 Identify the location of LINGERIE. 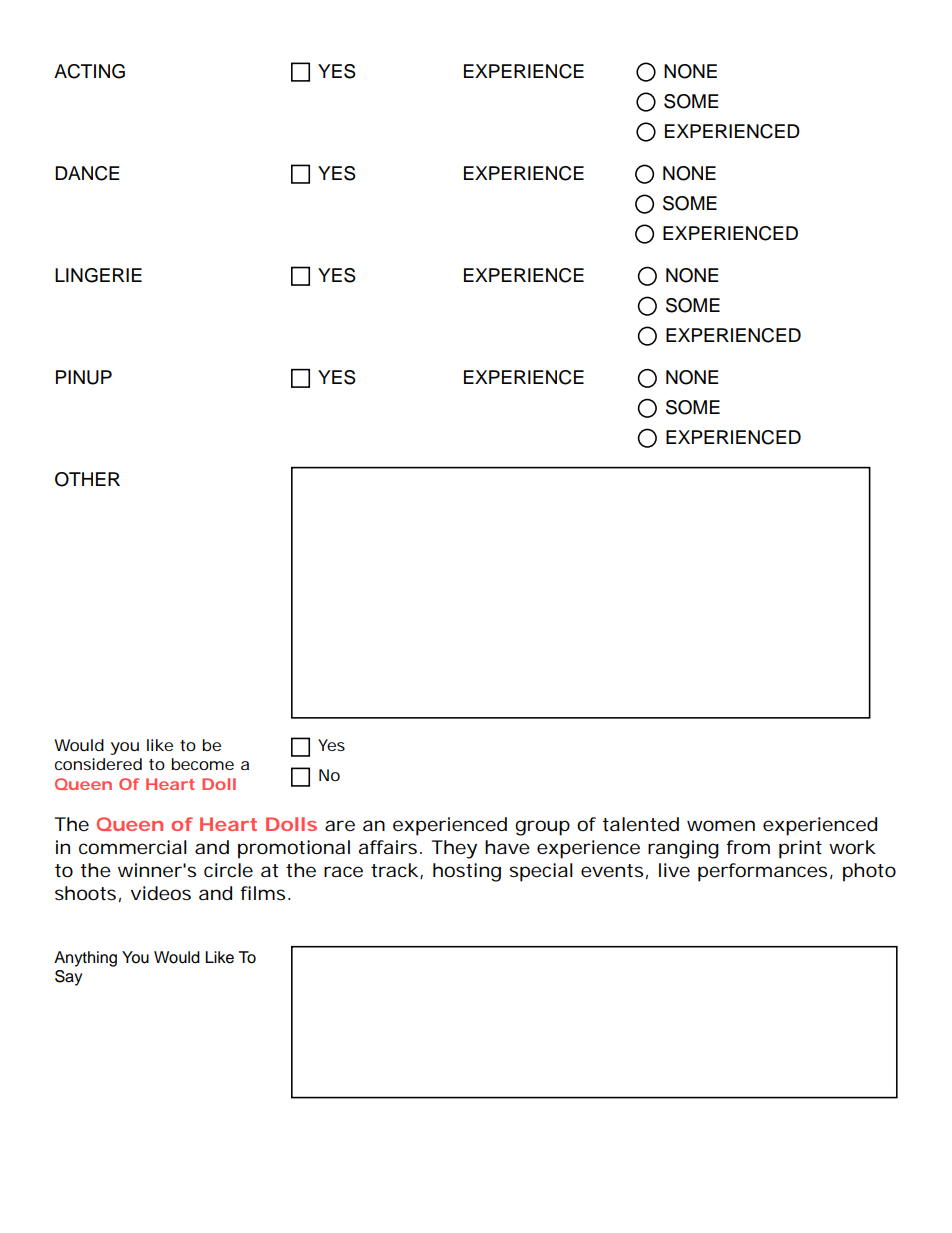
(98, 275).
